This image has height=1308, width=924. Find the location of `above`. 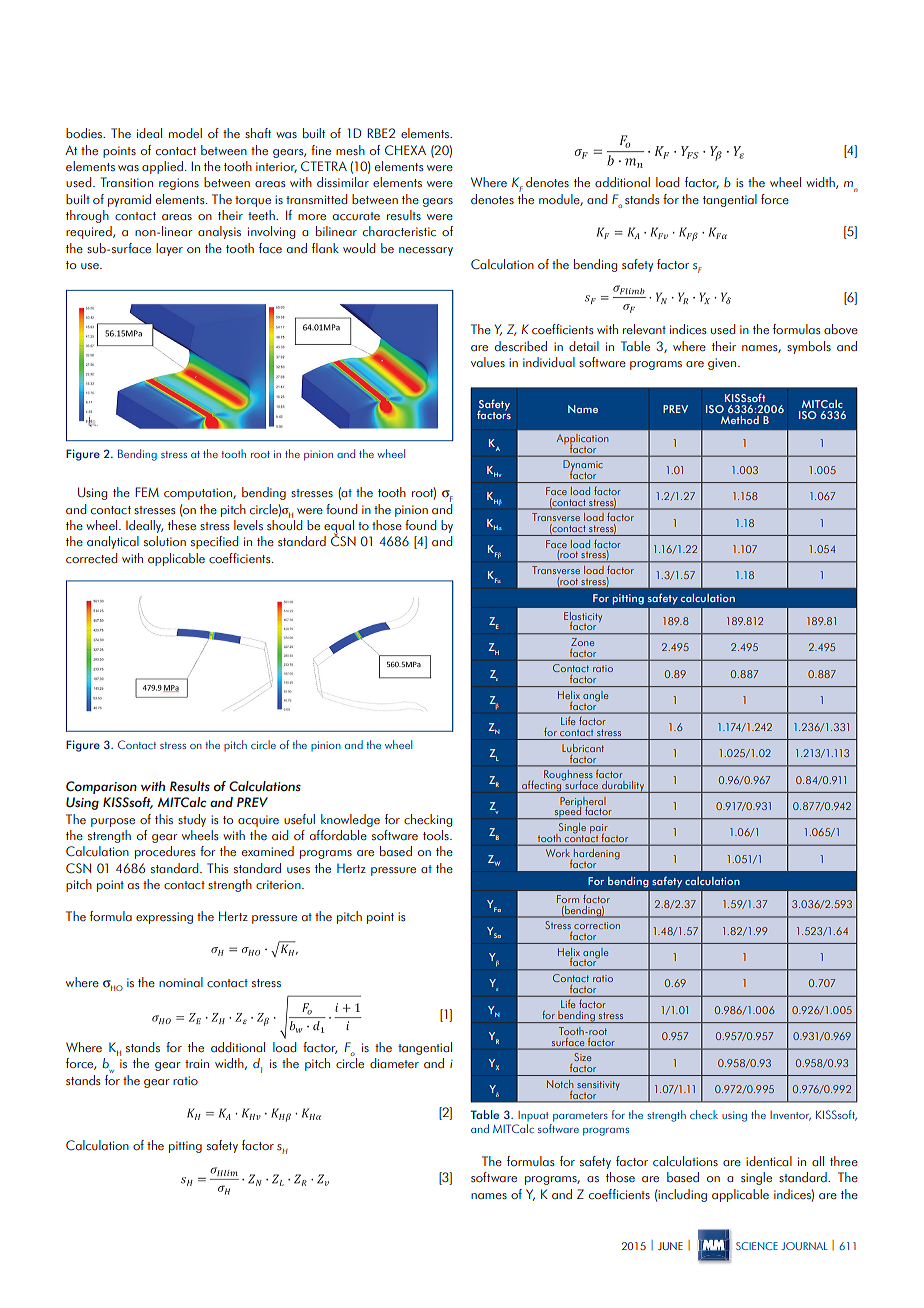

above is located at coordinates (841, 329).
